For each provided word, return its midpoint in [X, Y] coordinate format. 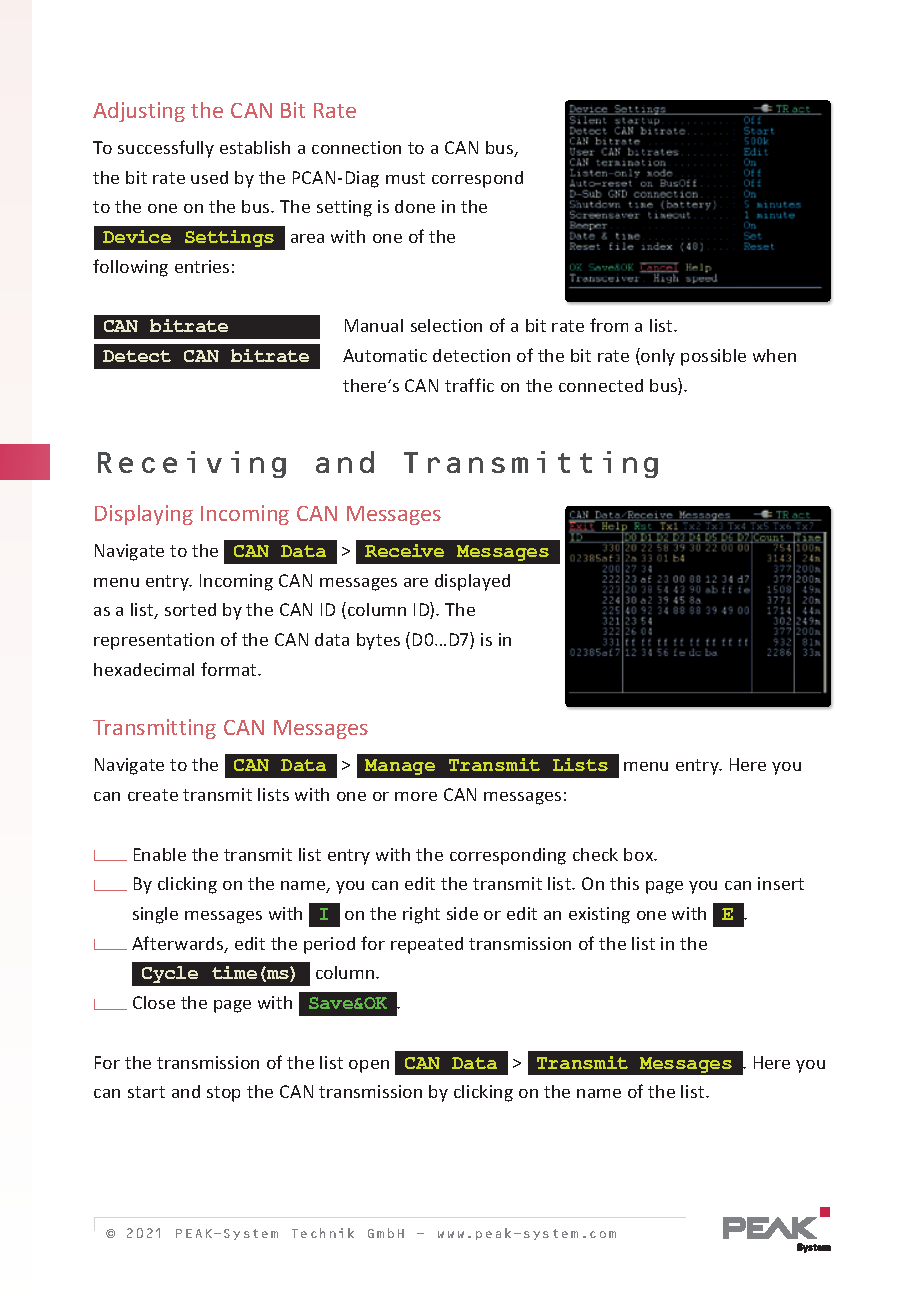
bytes [378, 641]
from [609, 325]
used [209, 177]
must [405, 178]
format [230, 669]
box [640, 854]
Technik [323, 1233]
